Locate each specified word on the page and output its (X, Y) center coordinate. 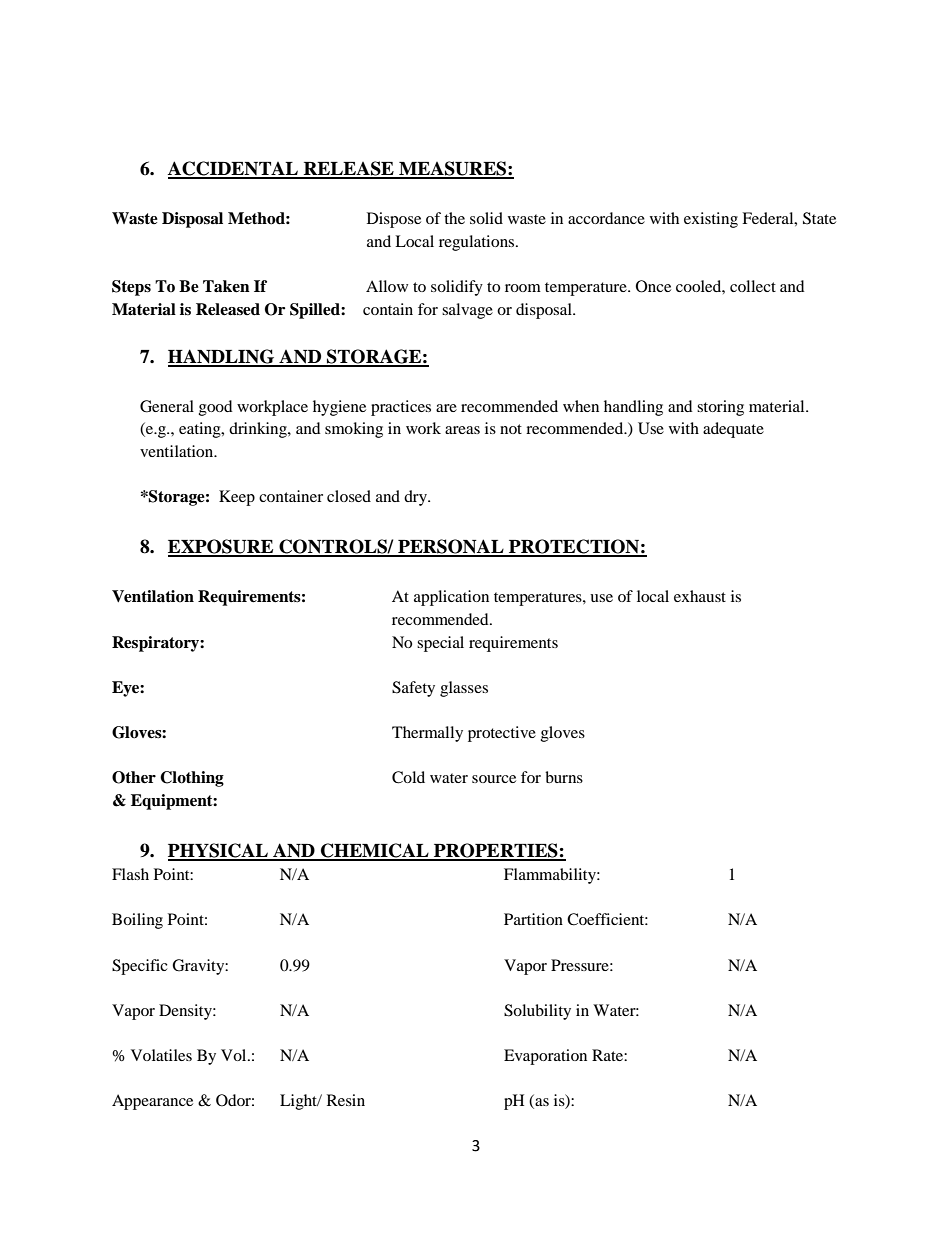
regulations (478, 243)
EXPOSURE (222, 547)
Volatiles (161, 1055)
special (440, 644)
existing (711, 220)
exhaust (700, 596)
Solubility (537, 1012)
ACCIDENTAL (234, 169)
